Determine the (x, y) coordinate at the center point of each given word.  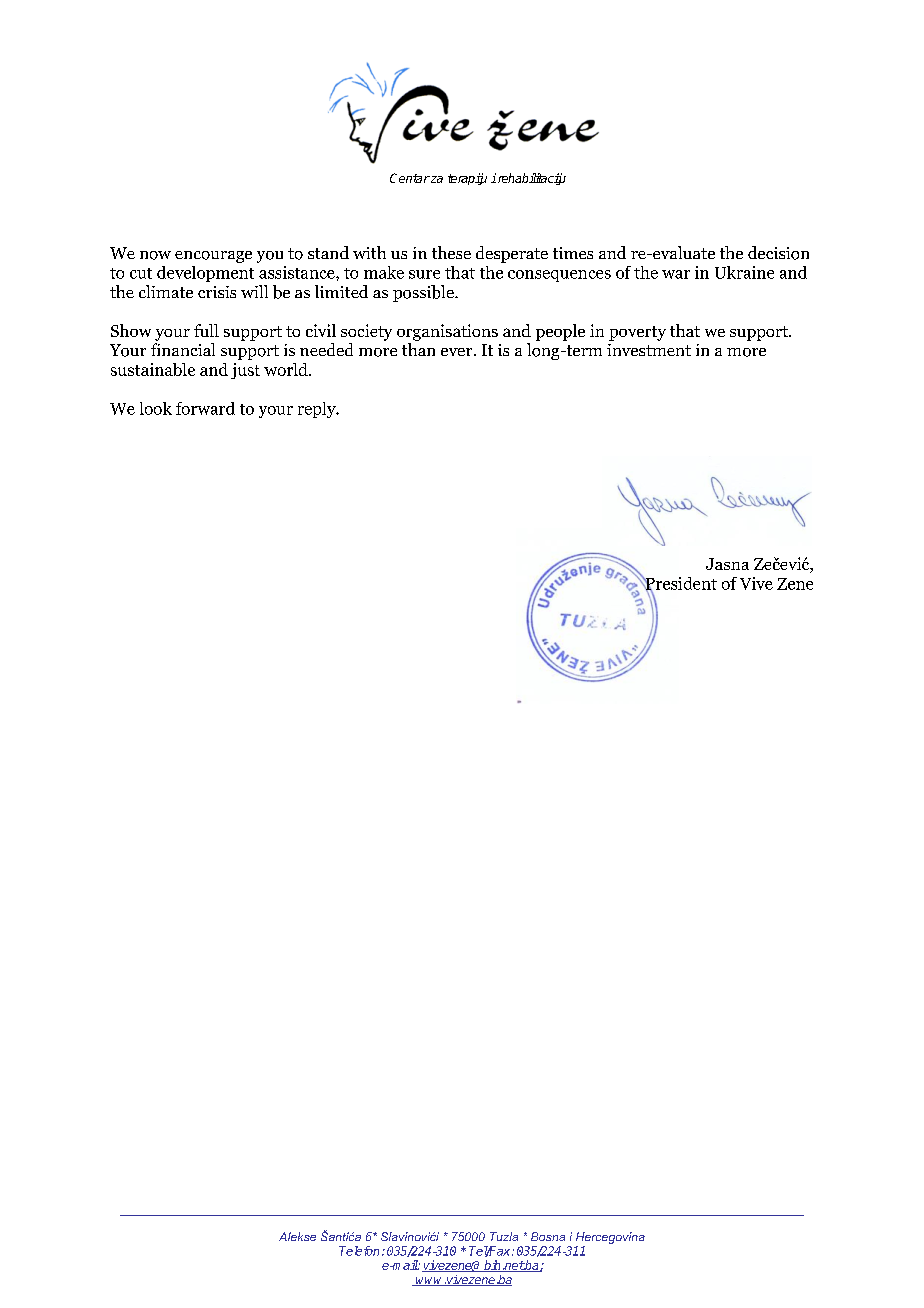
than (418, 349)
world (287, 369)
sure (424, 274)
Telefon (359, 1251)
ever (458, 352)
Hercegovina (610, 1238)
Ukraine (744, 272)
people (560, 332)
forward (205, 408)
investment (649, 350)
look (156, 408)
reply (318, 410)
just (245, 371)
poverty (637, 333)
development (205, 274)
